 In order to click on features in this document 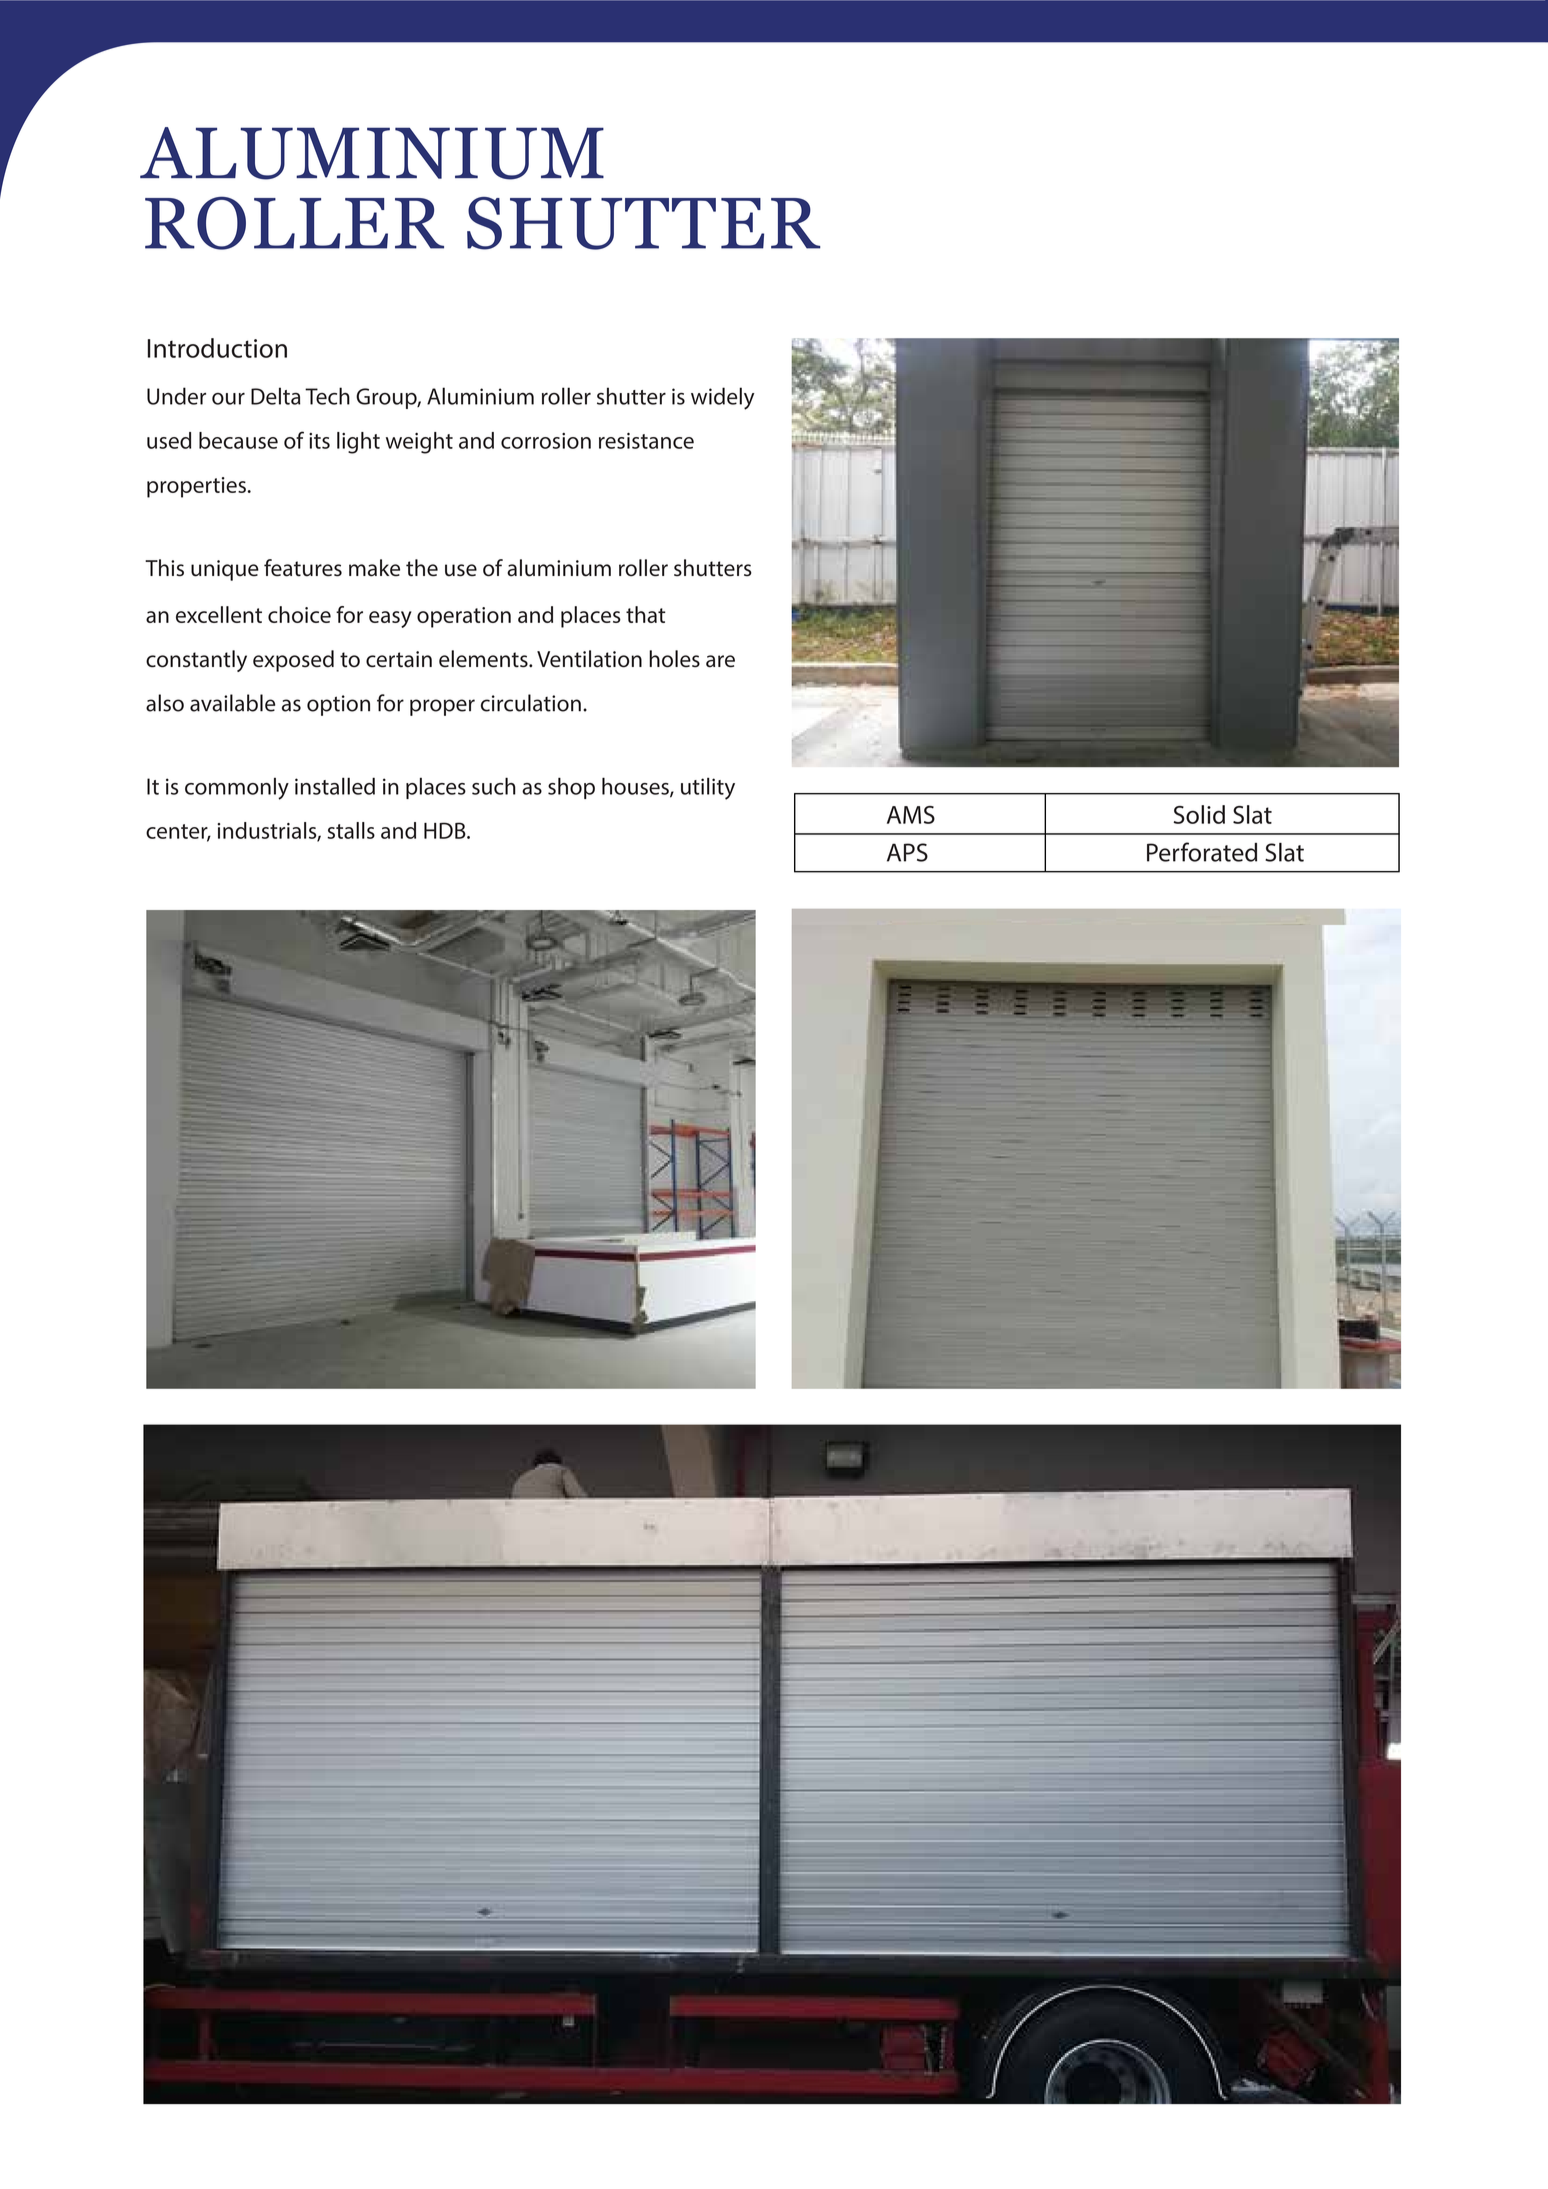, I will do `click(303, 568)`.
